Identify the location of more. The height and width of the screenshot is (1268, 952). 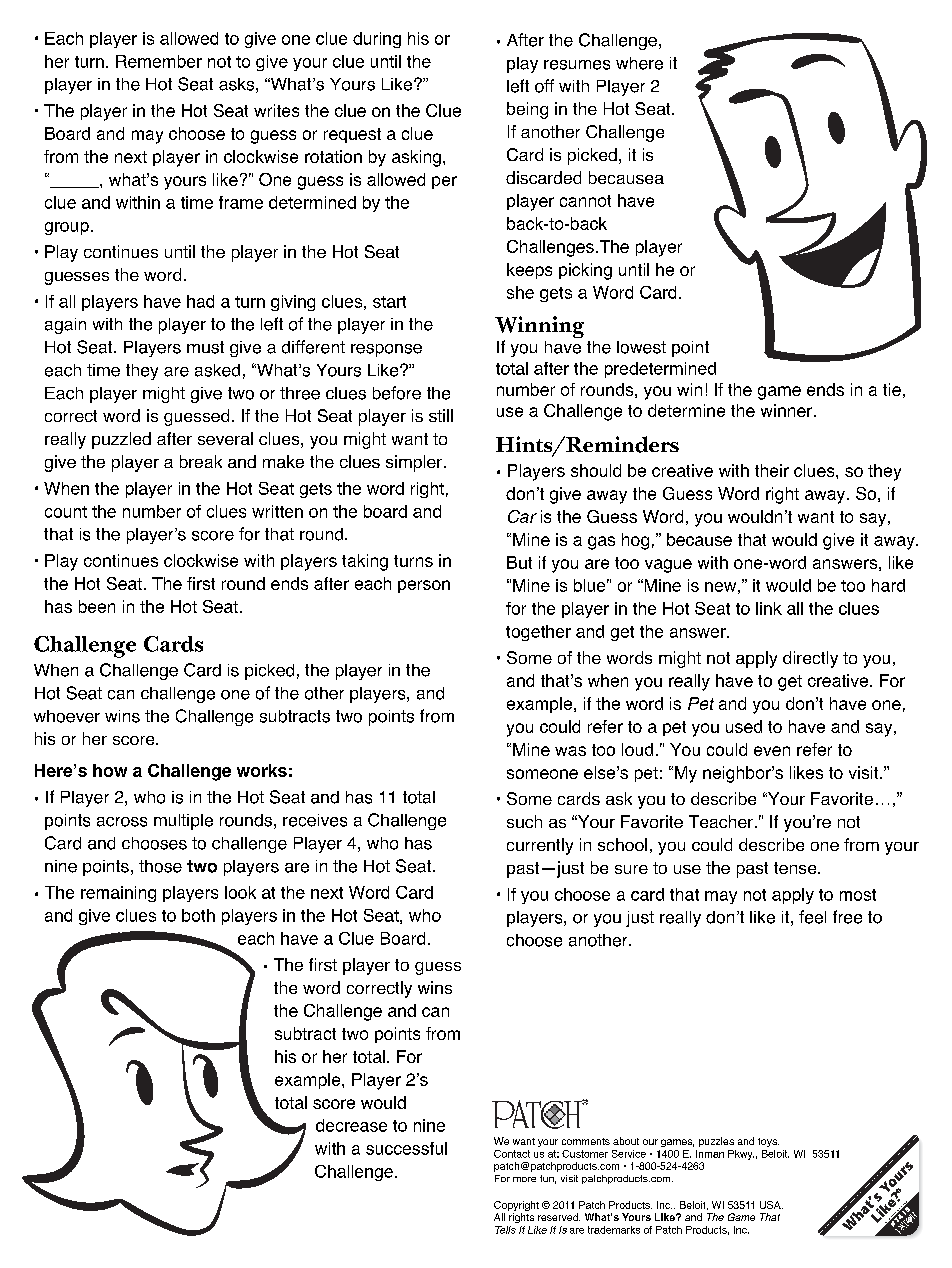
(524, 1179).
